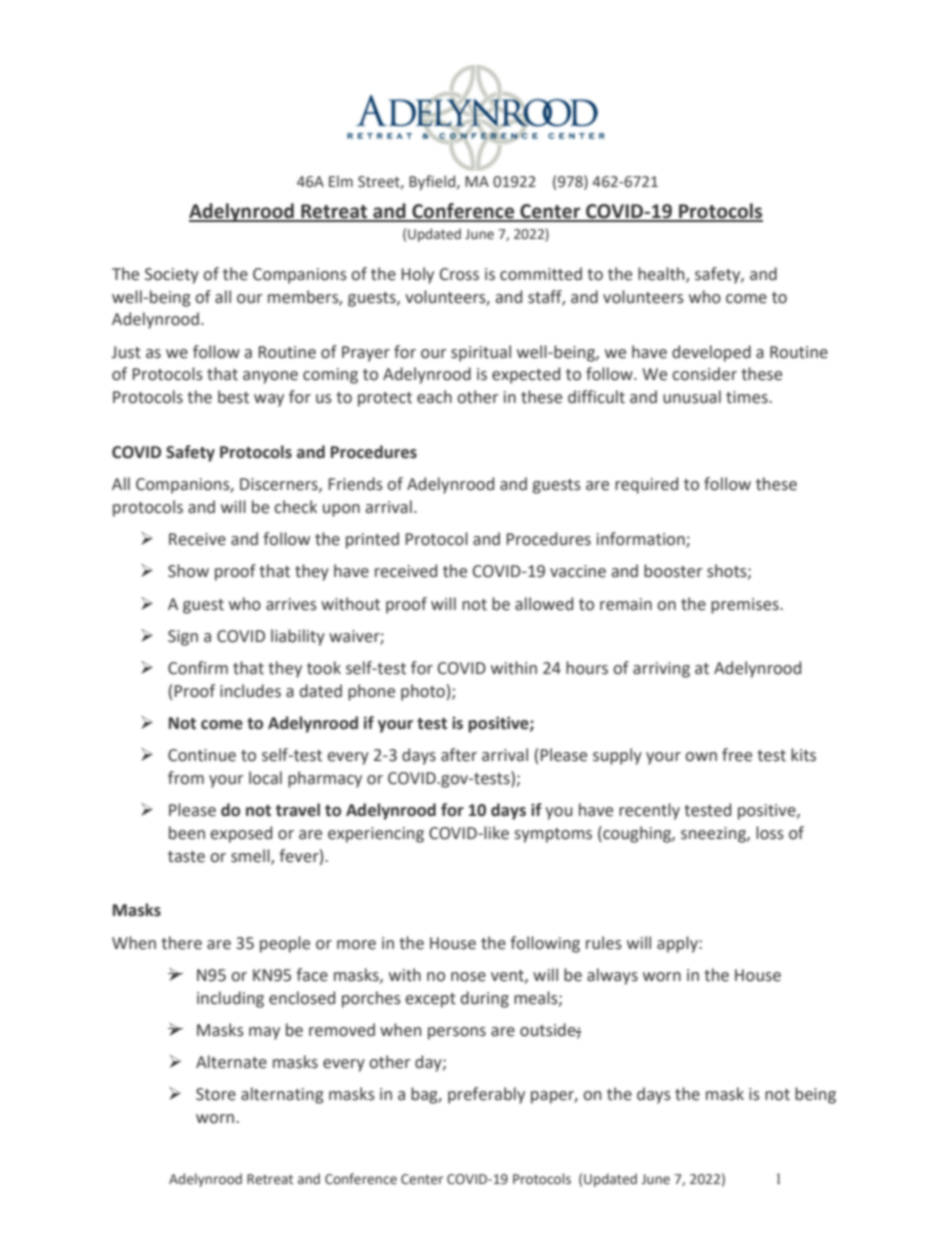  I want to click on Cross, so click(459, 274).
